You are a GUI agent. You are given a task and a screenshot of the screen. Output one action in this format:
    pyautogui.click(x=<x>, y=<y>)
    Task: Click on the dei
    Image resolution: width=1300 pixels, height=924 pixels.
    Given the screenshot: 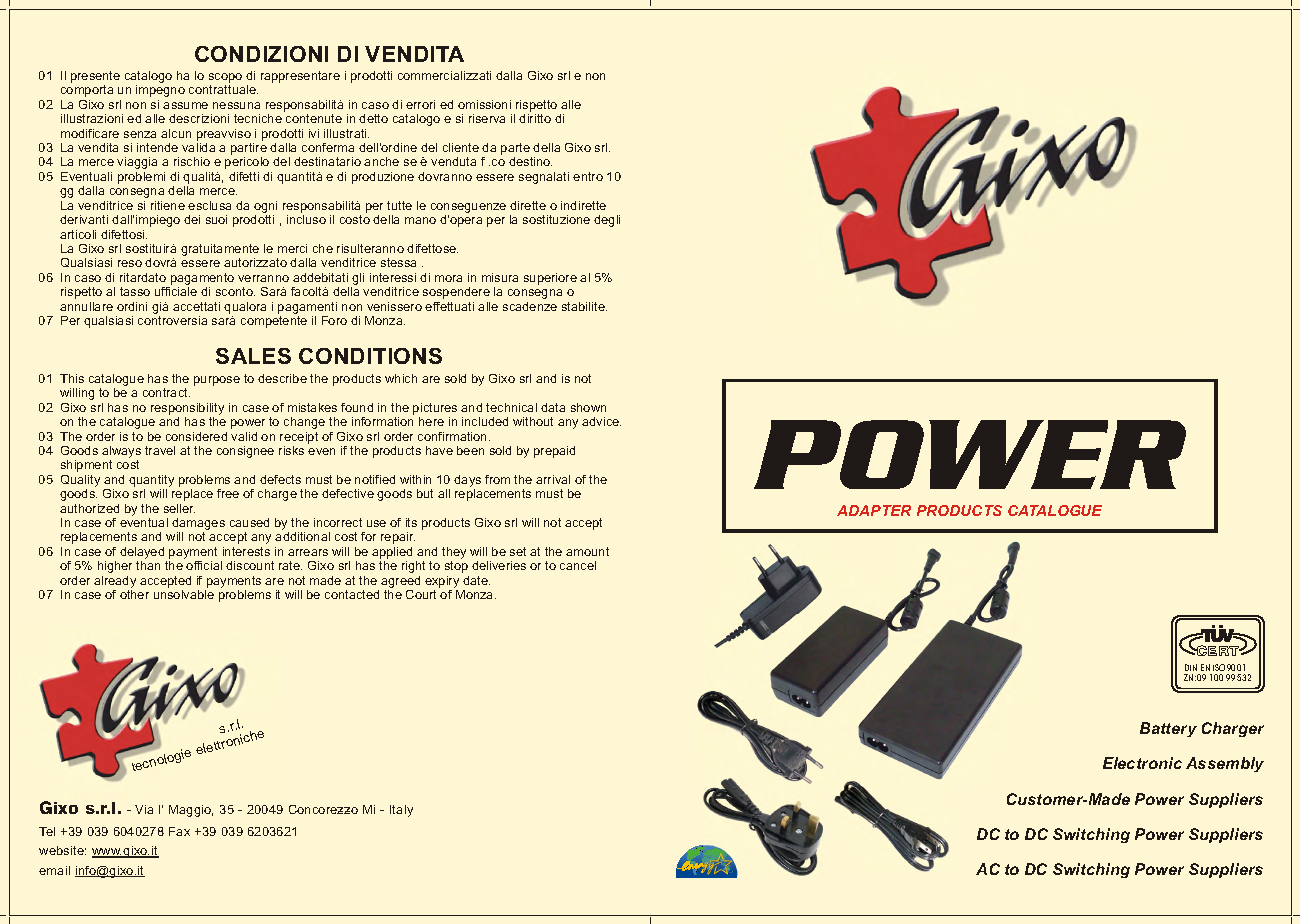 What is the action you would take?
    pyautogui.click(x=192, y=219)
